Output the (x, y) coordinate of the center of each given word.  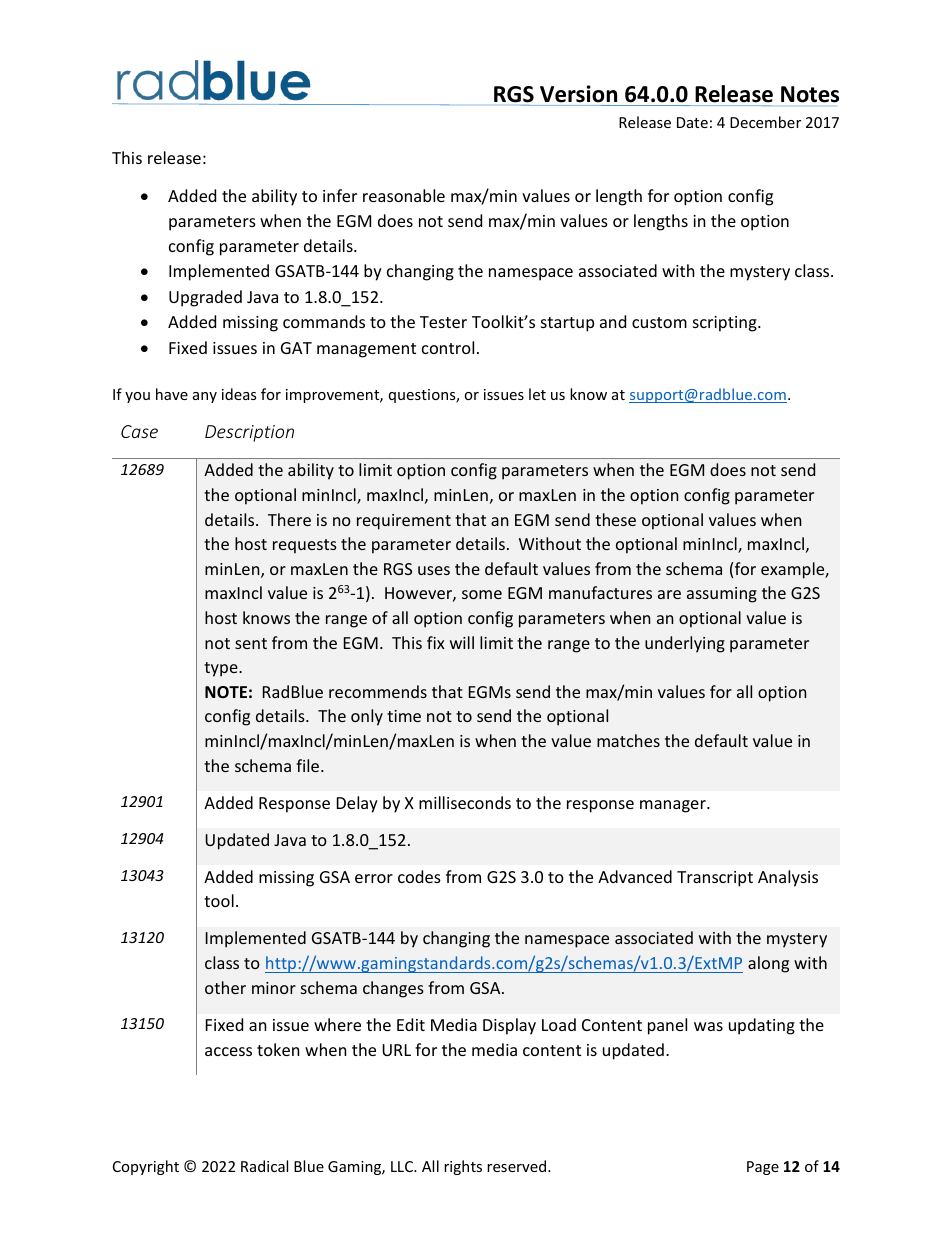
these (615, 519)
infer (340, 195)
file (309, 765)
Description (249, 433)
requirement (404, 522)
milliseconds (465, 802)
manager (674, 806)
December (765, 122)
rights (463, 1167)
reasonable (404, 195)
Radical (264, 1166)
